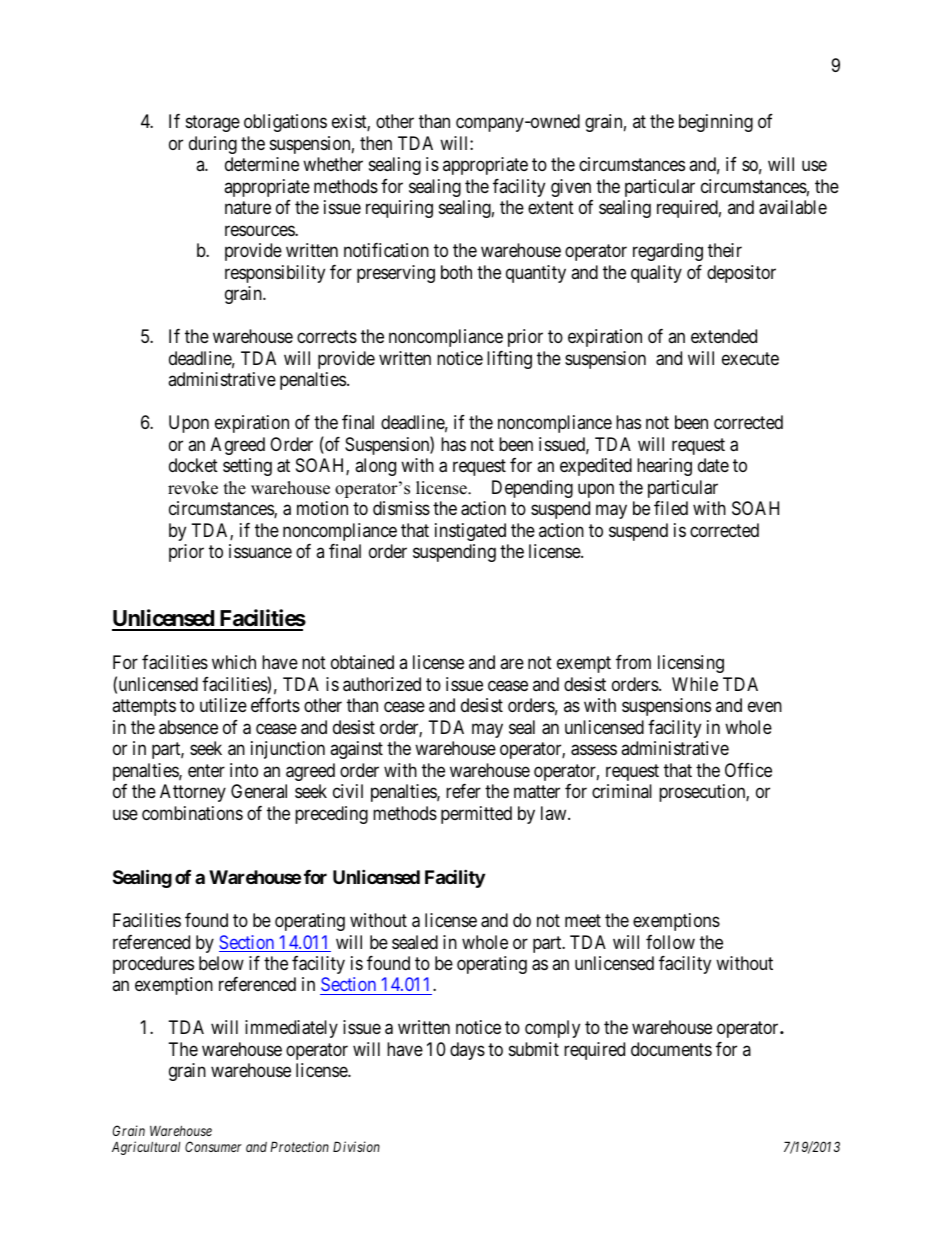 The image size is (952, 1233). I want to click on then, so click(376, 143).
